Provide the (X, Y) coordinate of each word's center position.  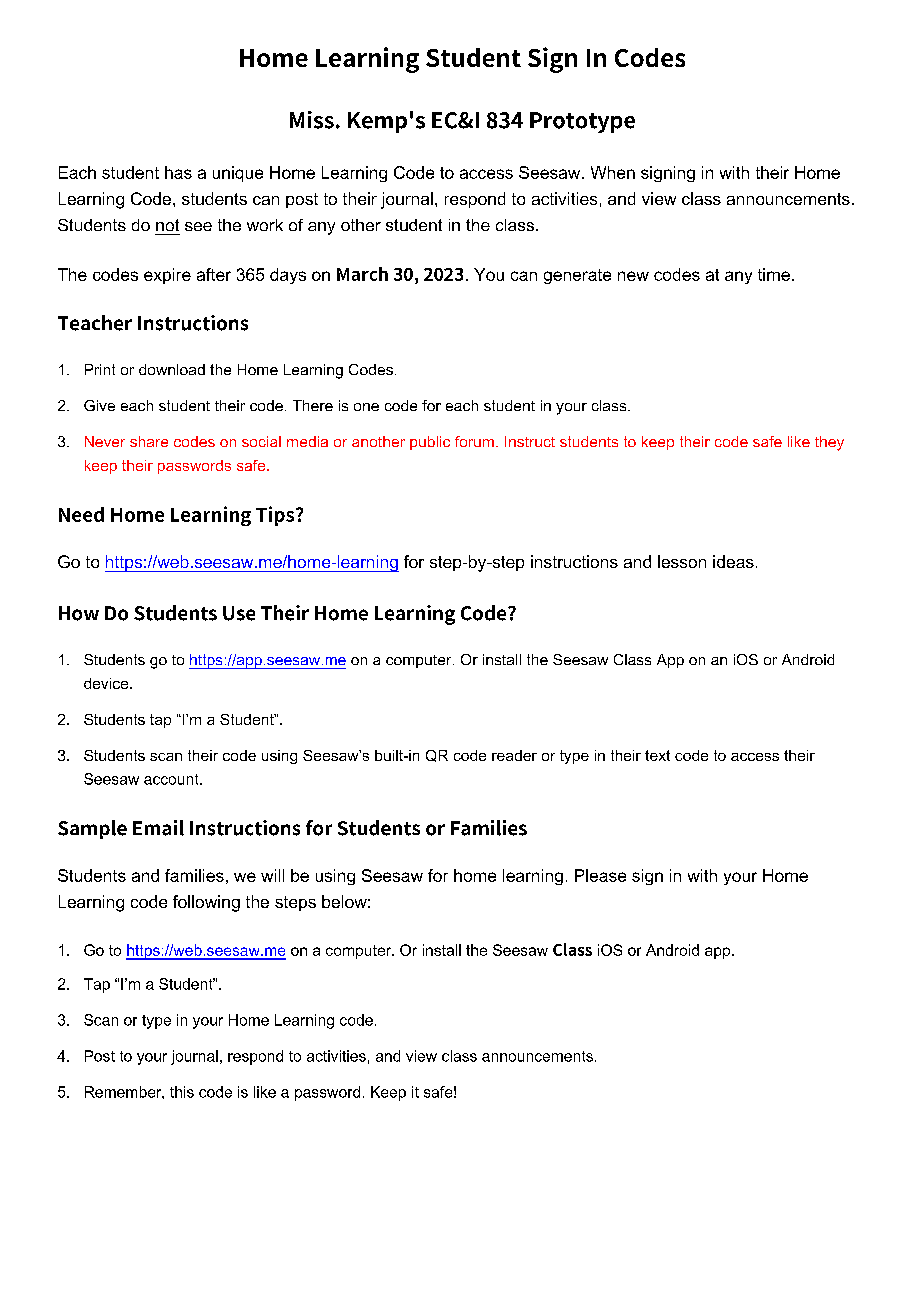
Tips (276, 516)
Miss (312, 120)
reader (514, 755)
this (182, 1092)
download (172, 369)
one (366, 407)
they (829, 443)
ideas (733, 561)
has (178, 172)
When (613, 172)
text (657, 755)
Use (239, 613)
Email (158, 828)
